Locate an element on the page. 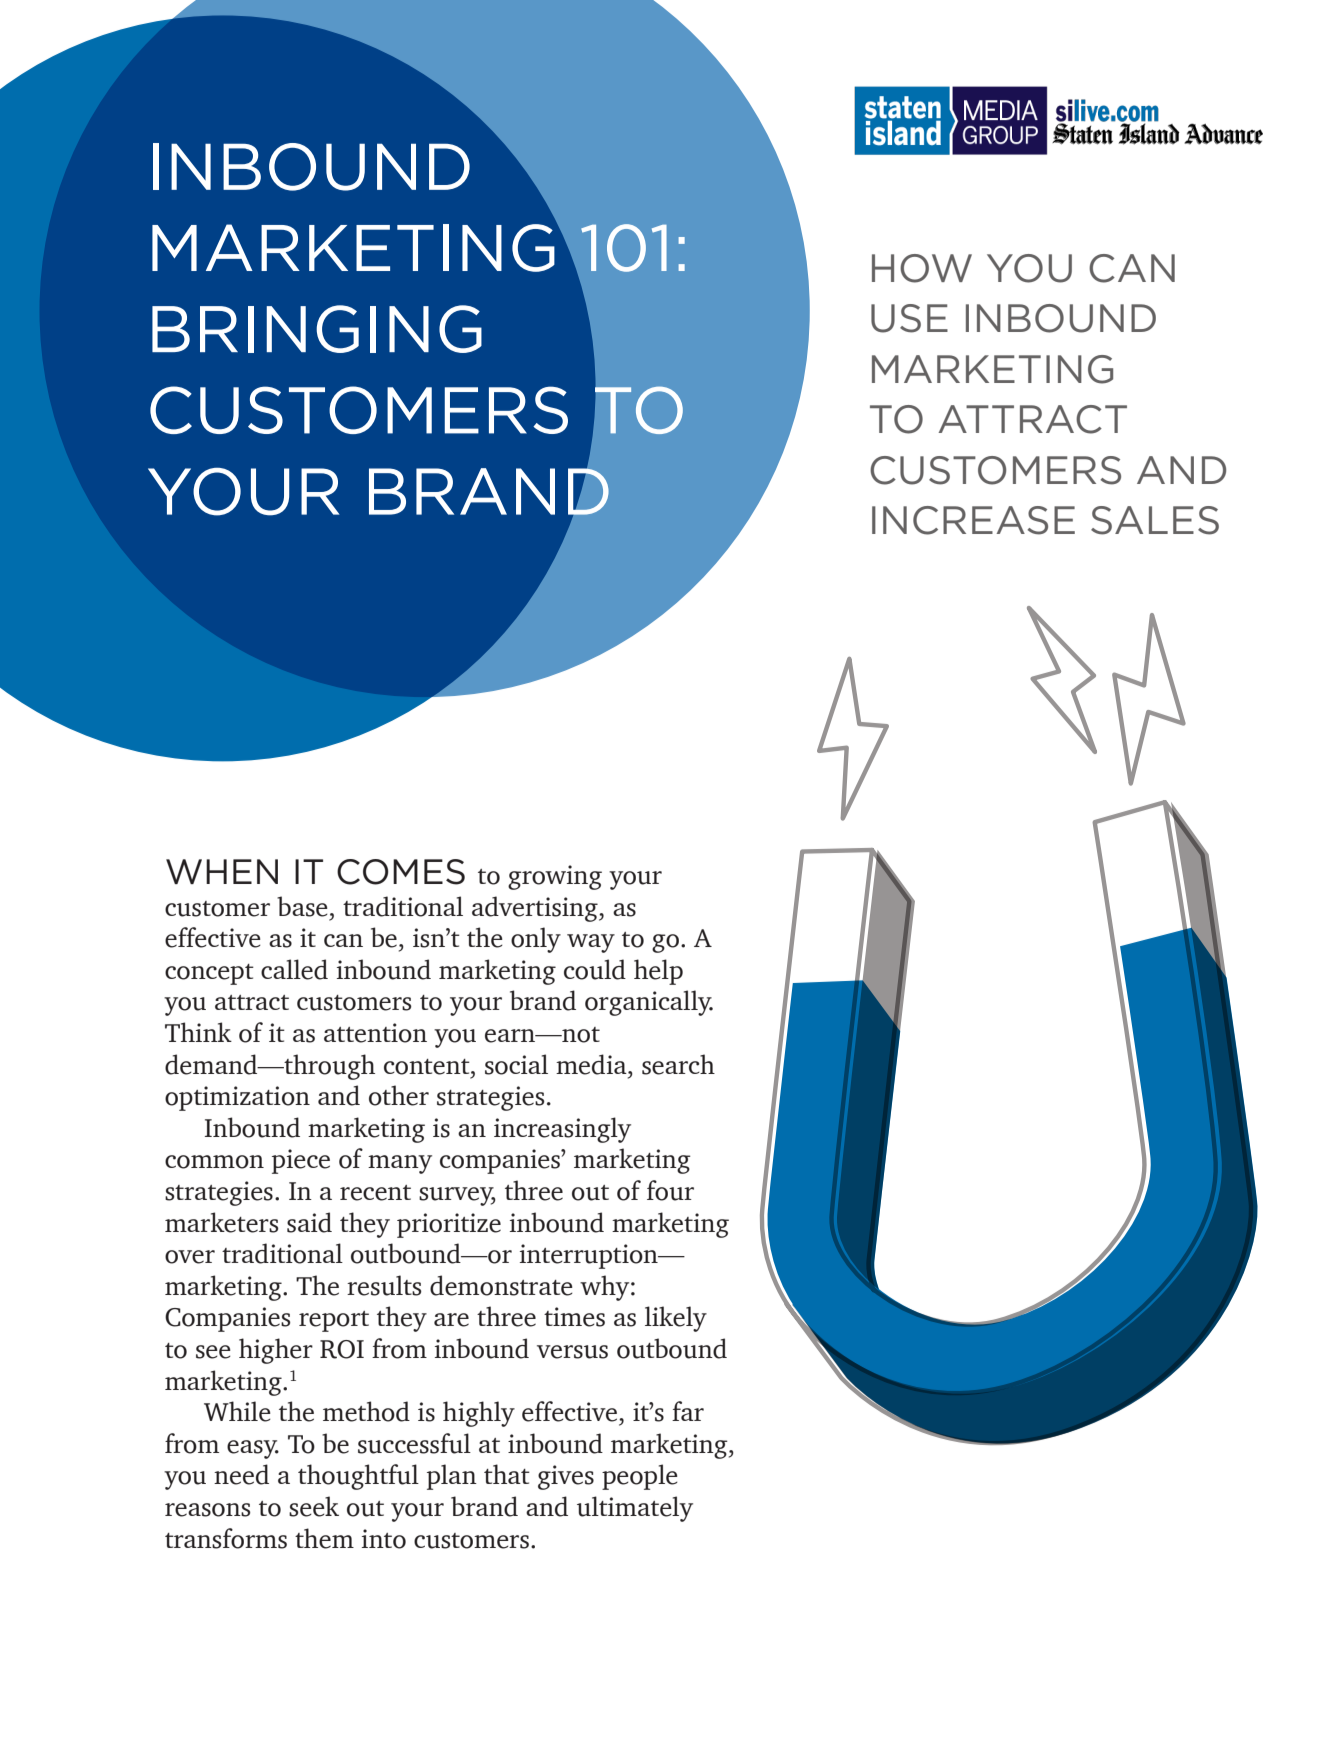  INCREASE is located at coordinates (973, 520).
